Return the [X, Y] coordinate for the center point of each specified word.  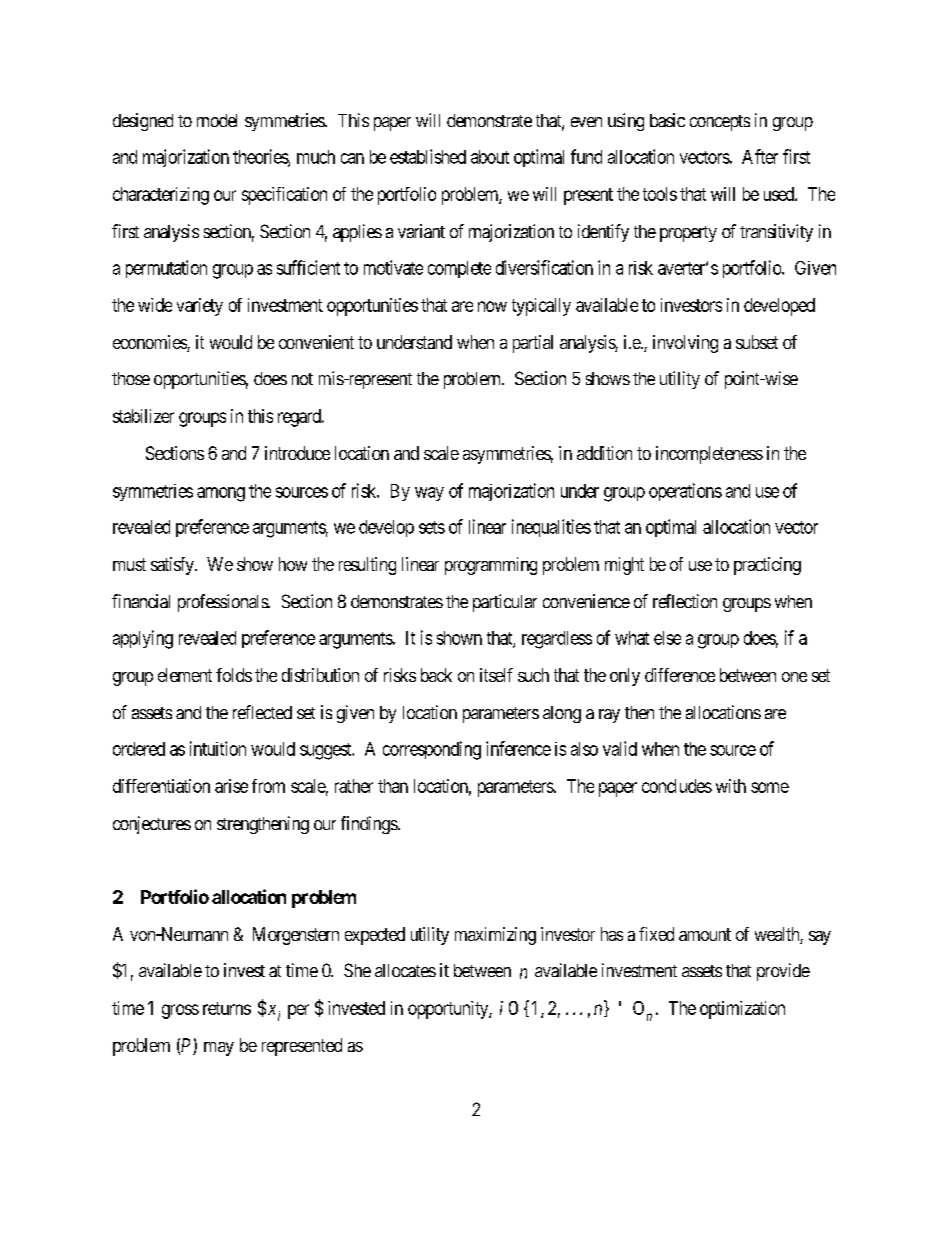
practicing [767, 566]
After [760, 156]
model [217, 120]
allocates [405, 970]
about [490, 157]
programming [491, 566]
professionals [223, 603]
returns [227, 1008]
